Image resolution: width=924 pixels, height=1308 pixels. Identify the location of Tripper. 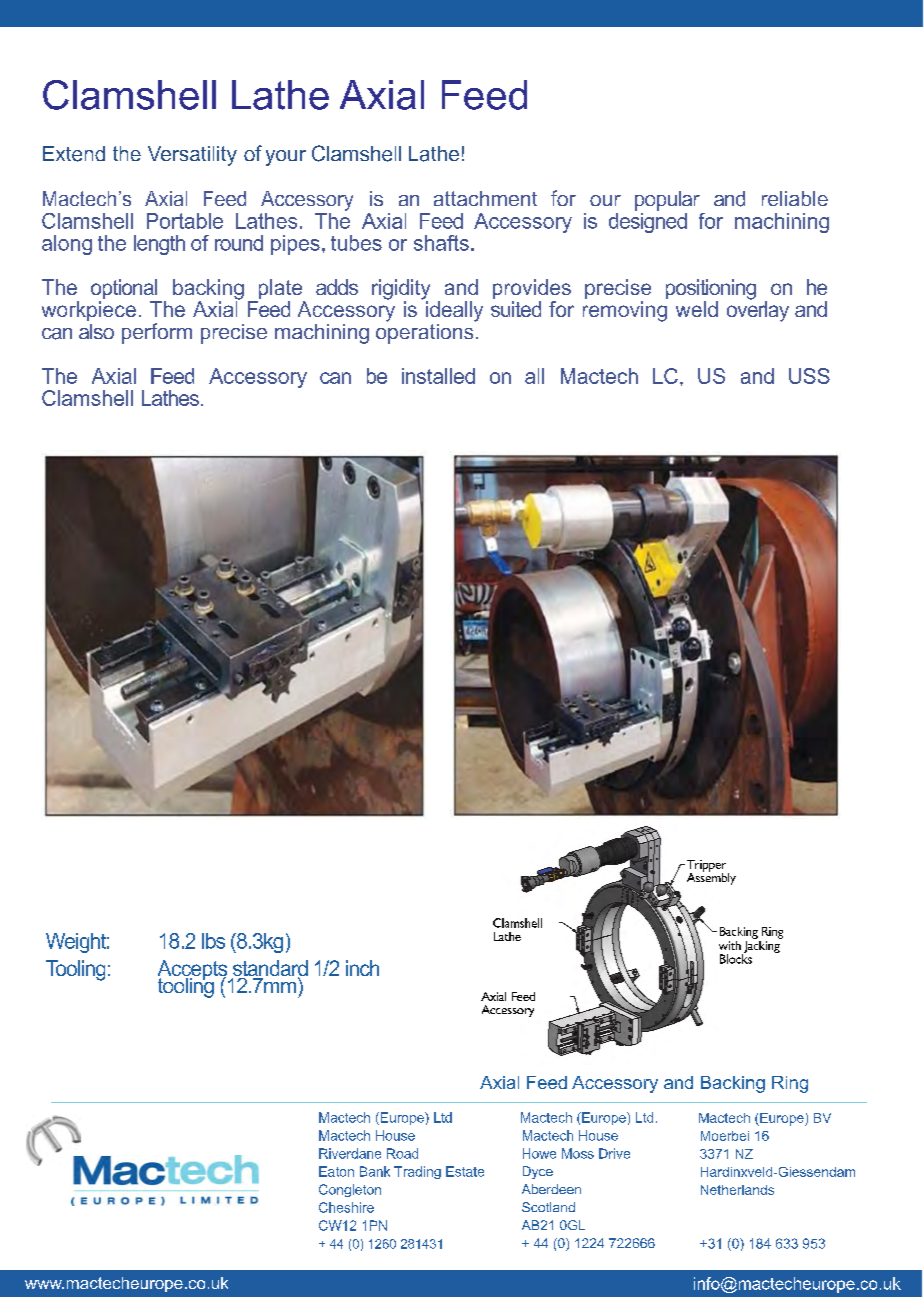
(706, 867).
